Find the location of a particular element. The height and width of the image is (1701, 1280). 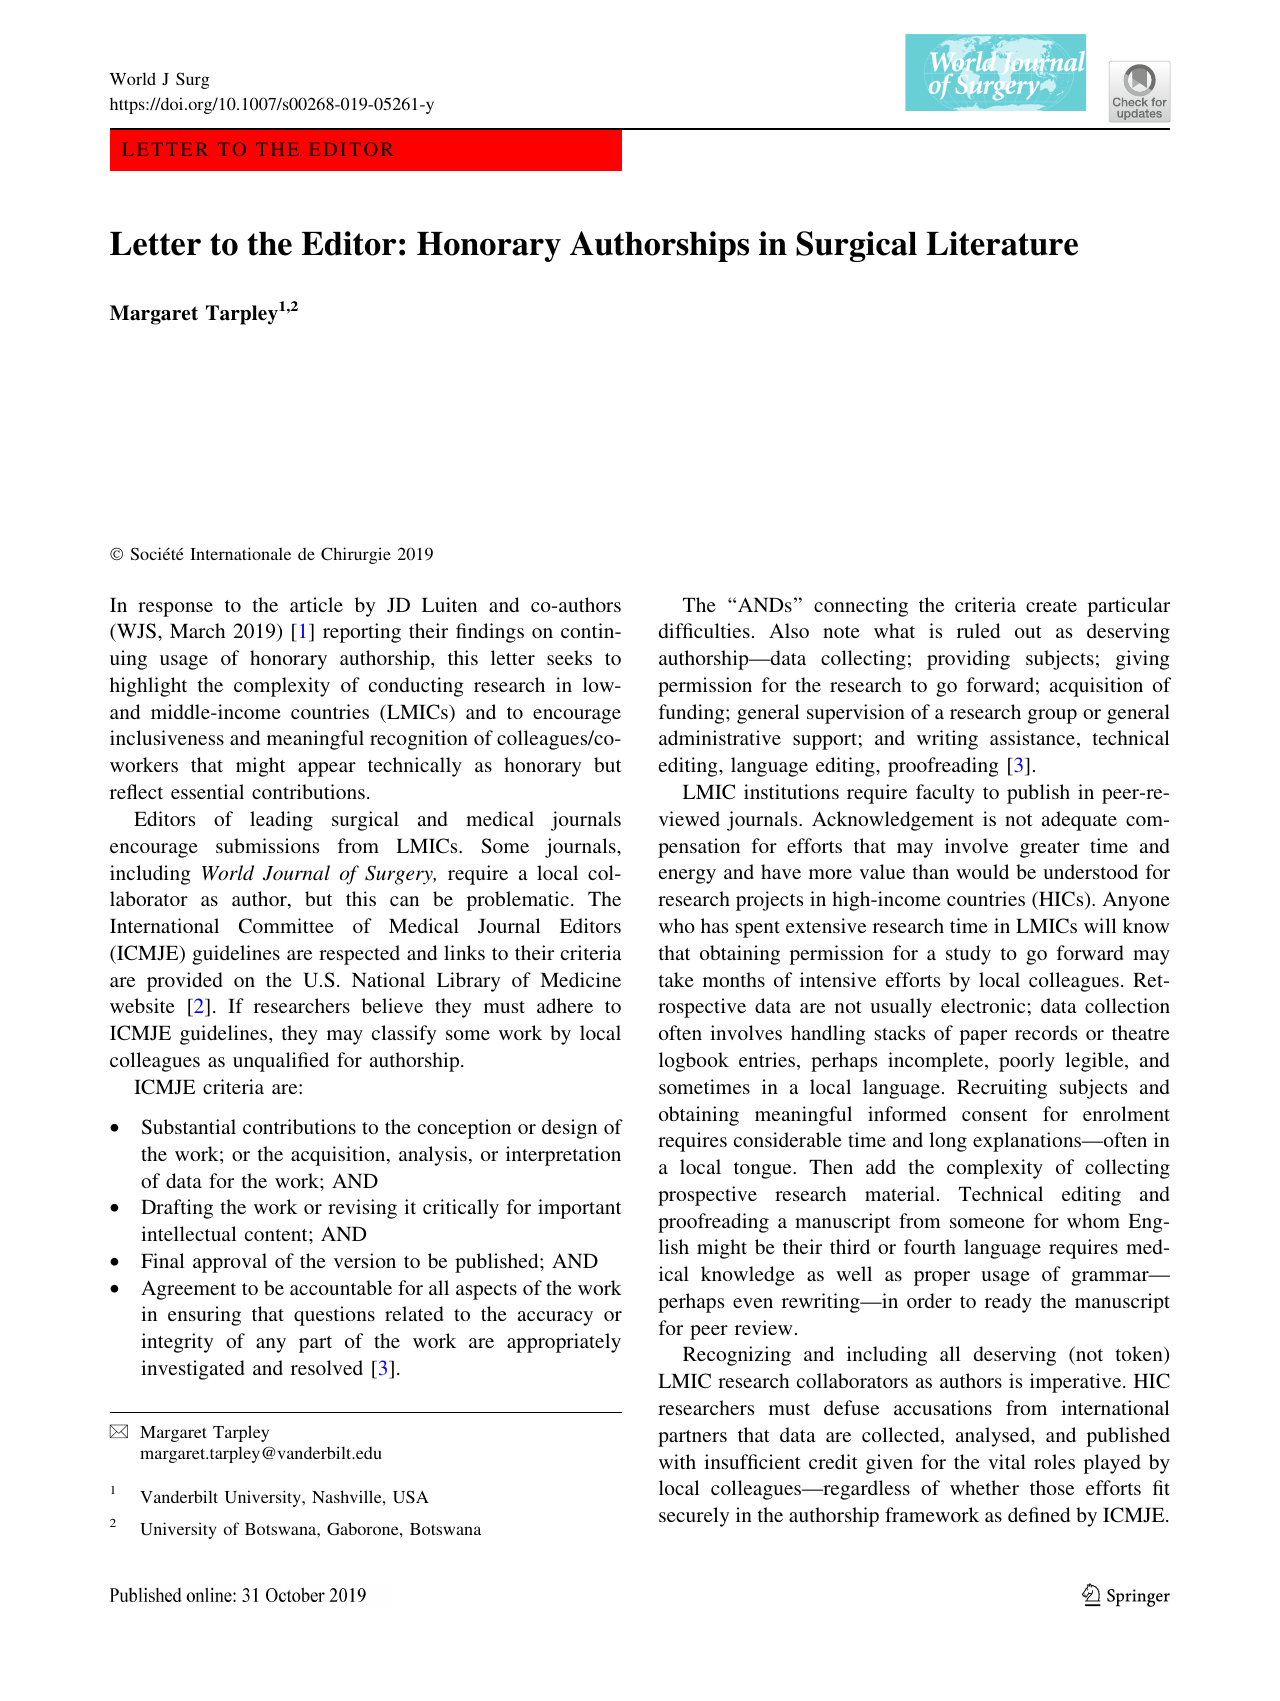

Literature is located at coordinates (1002, 243).
